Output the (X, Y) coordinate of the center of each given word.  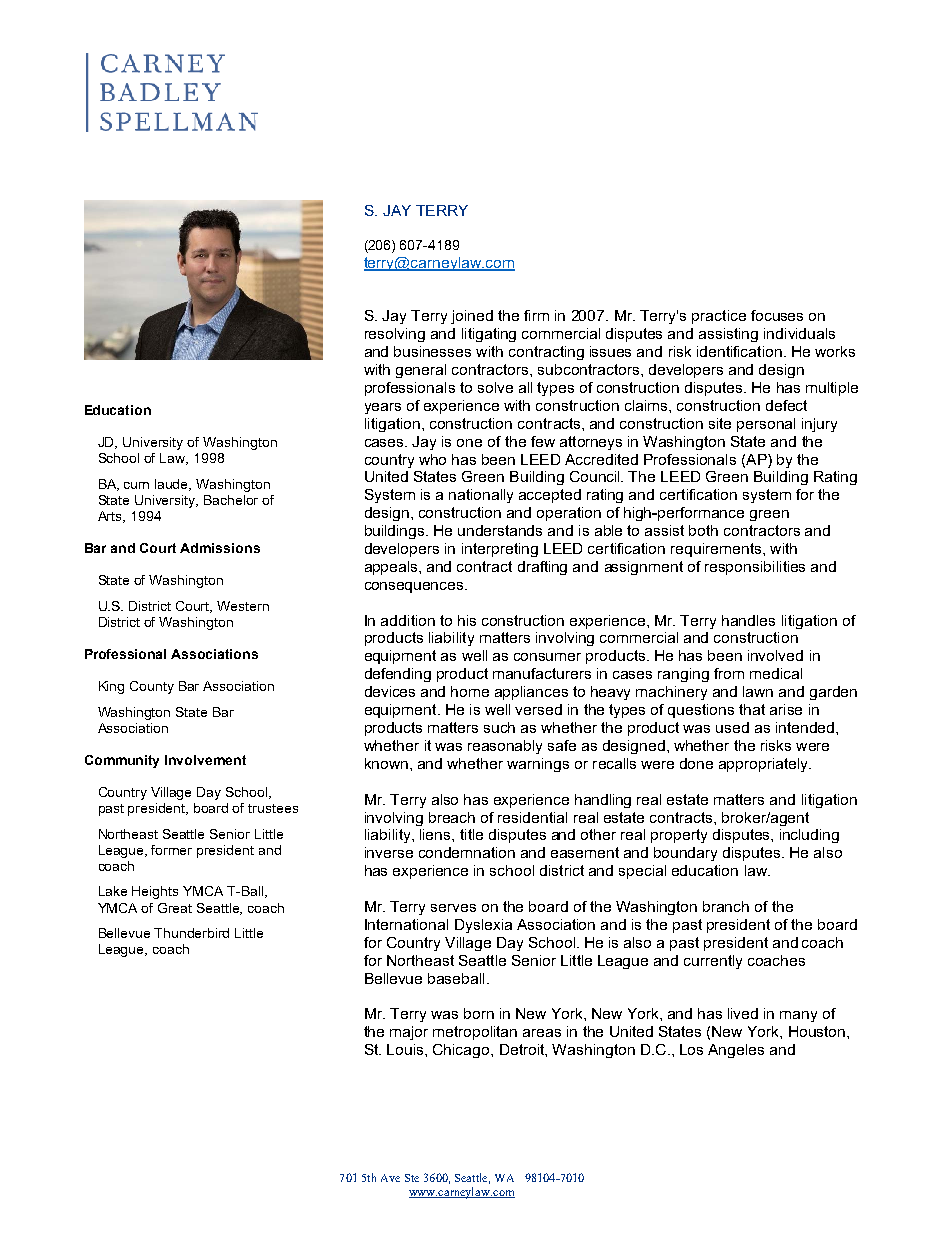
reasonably (505, 747)
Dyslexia (483, 926)
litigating (489, 335)
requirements (716, 550)
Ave (390, 1178)
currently (713, 962)
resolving (395, 335)
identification (739, 351)
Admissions (220, 548)
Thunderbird (191, 933)
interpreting (500, 550)
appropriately (765, 765)
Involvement (205, 760)
